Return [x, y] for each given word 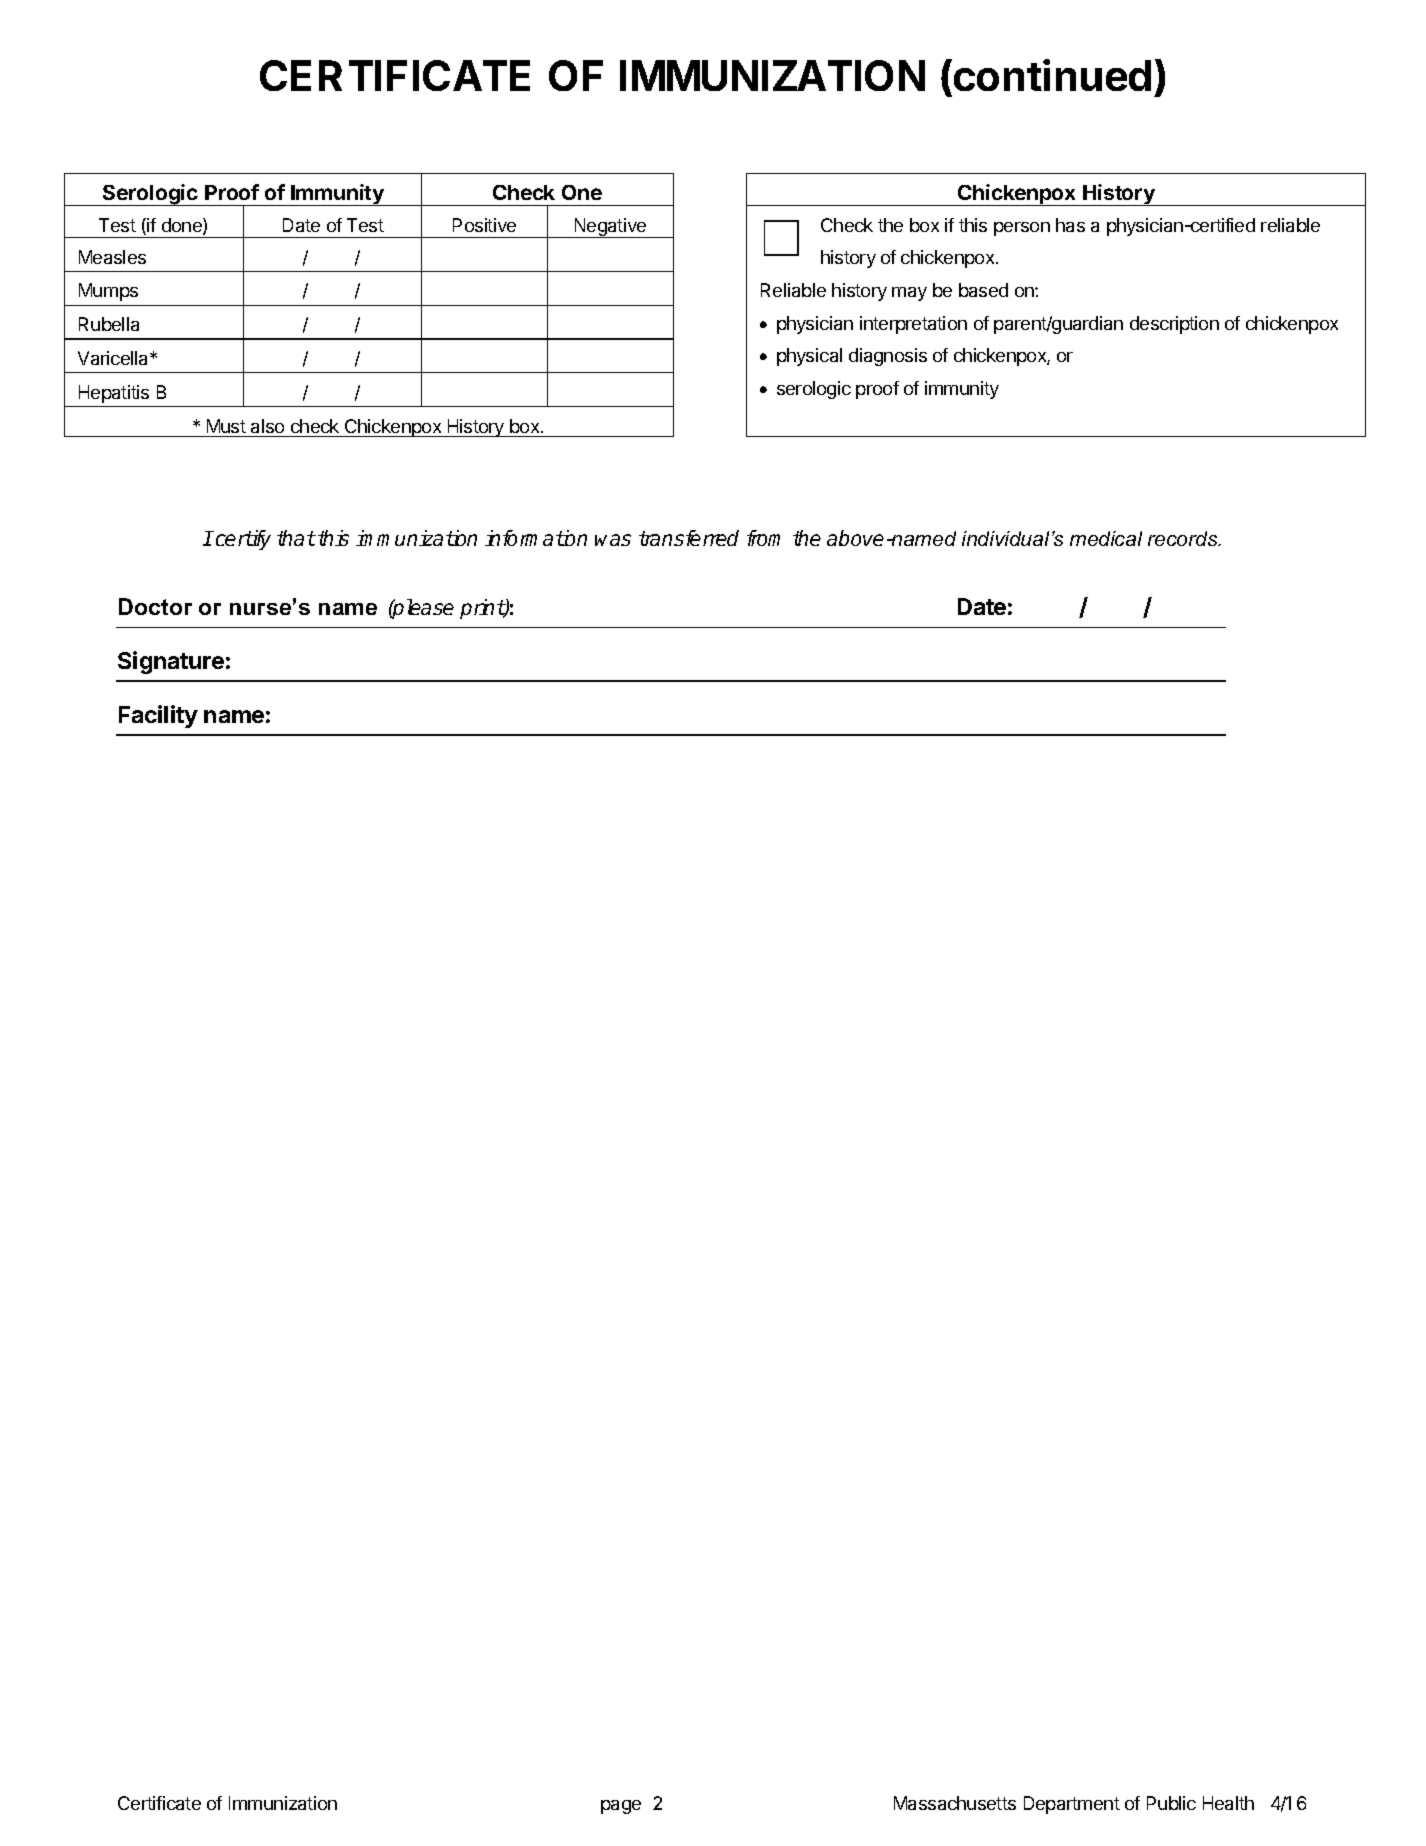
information [536, 538]
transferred [689, 538]
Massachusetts [955, 1803]
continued [1052, 75]
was [613, 540]
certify [242, 540]
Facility [158, 716]
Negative [610, 228]
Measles [112, 257]
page [621, 1807]
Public [1171, 1803]
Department [1072, 1805]
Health [1228, 1803]
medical [1106, 538]
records [1184, 538]
